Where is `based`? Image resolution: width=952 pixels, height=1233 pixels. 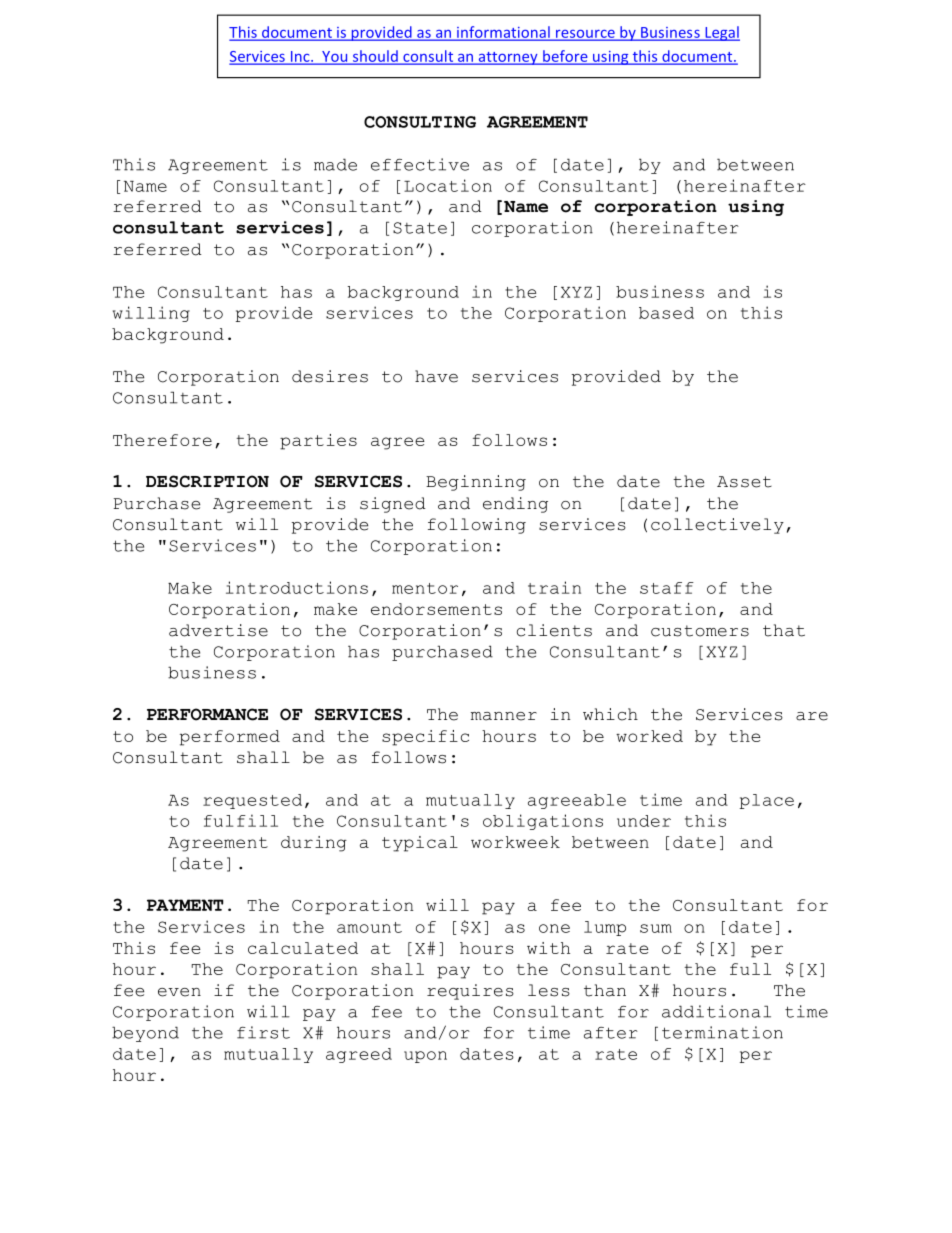
based is located at coordinates (666, 313).
